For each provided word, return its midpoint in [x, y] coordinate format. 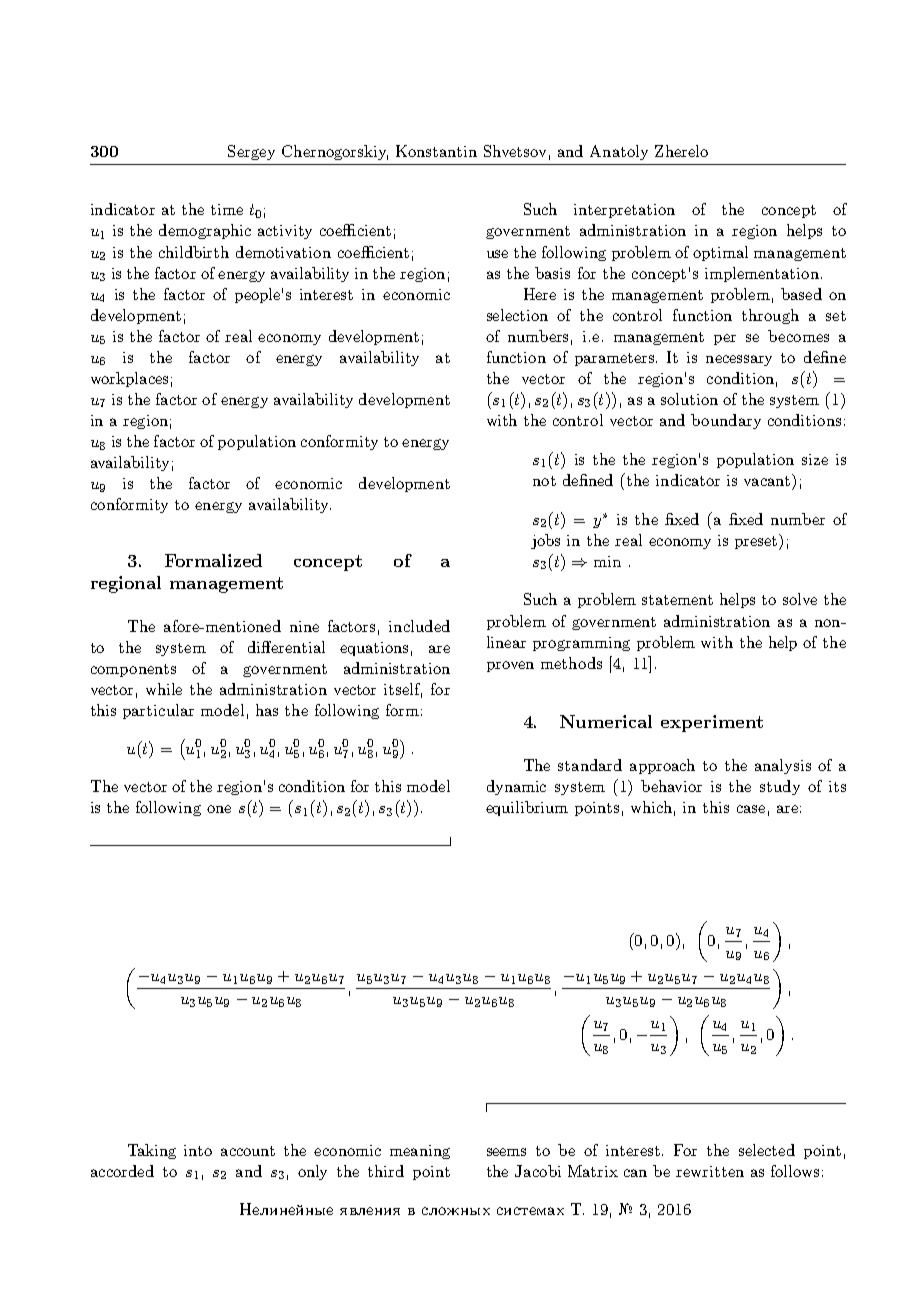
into [198, 1150]
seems [506, 1152]
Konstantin [436, 151]
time [227, 209]
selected [767, 1150]
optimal [720, 253]
